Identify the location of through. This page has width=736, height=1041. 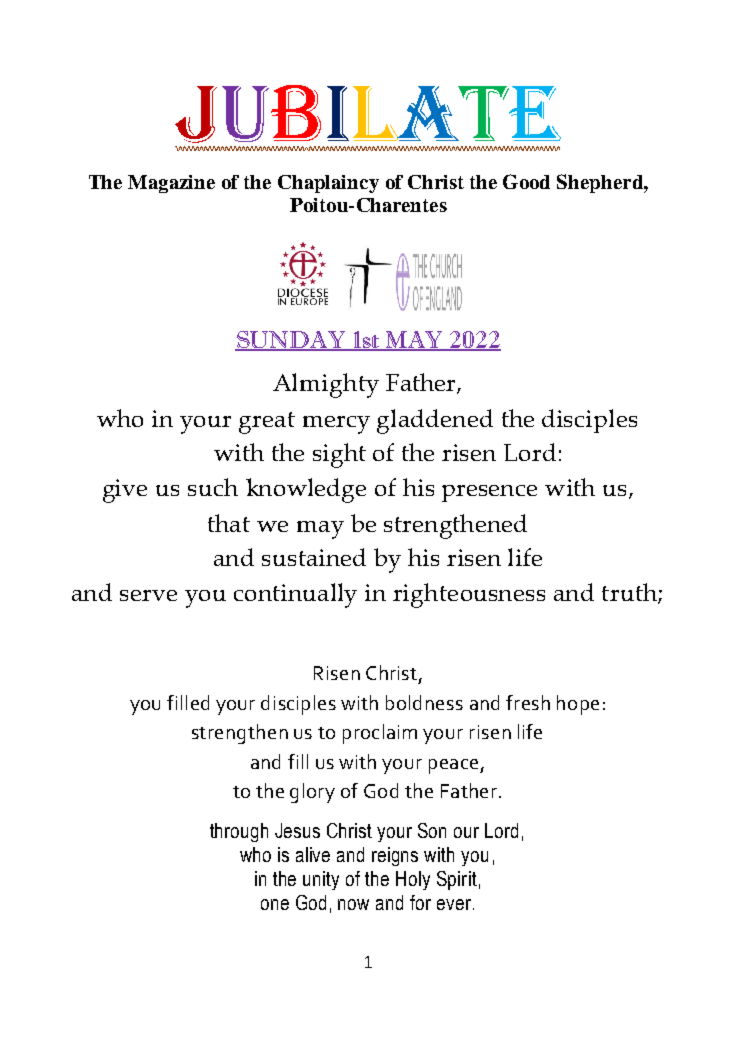
(239, 832).
